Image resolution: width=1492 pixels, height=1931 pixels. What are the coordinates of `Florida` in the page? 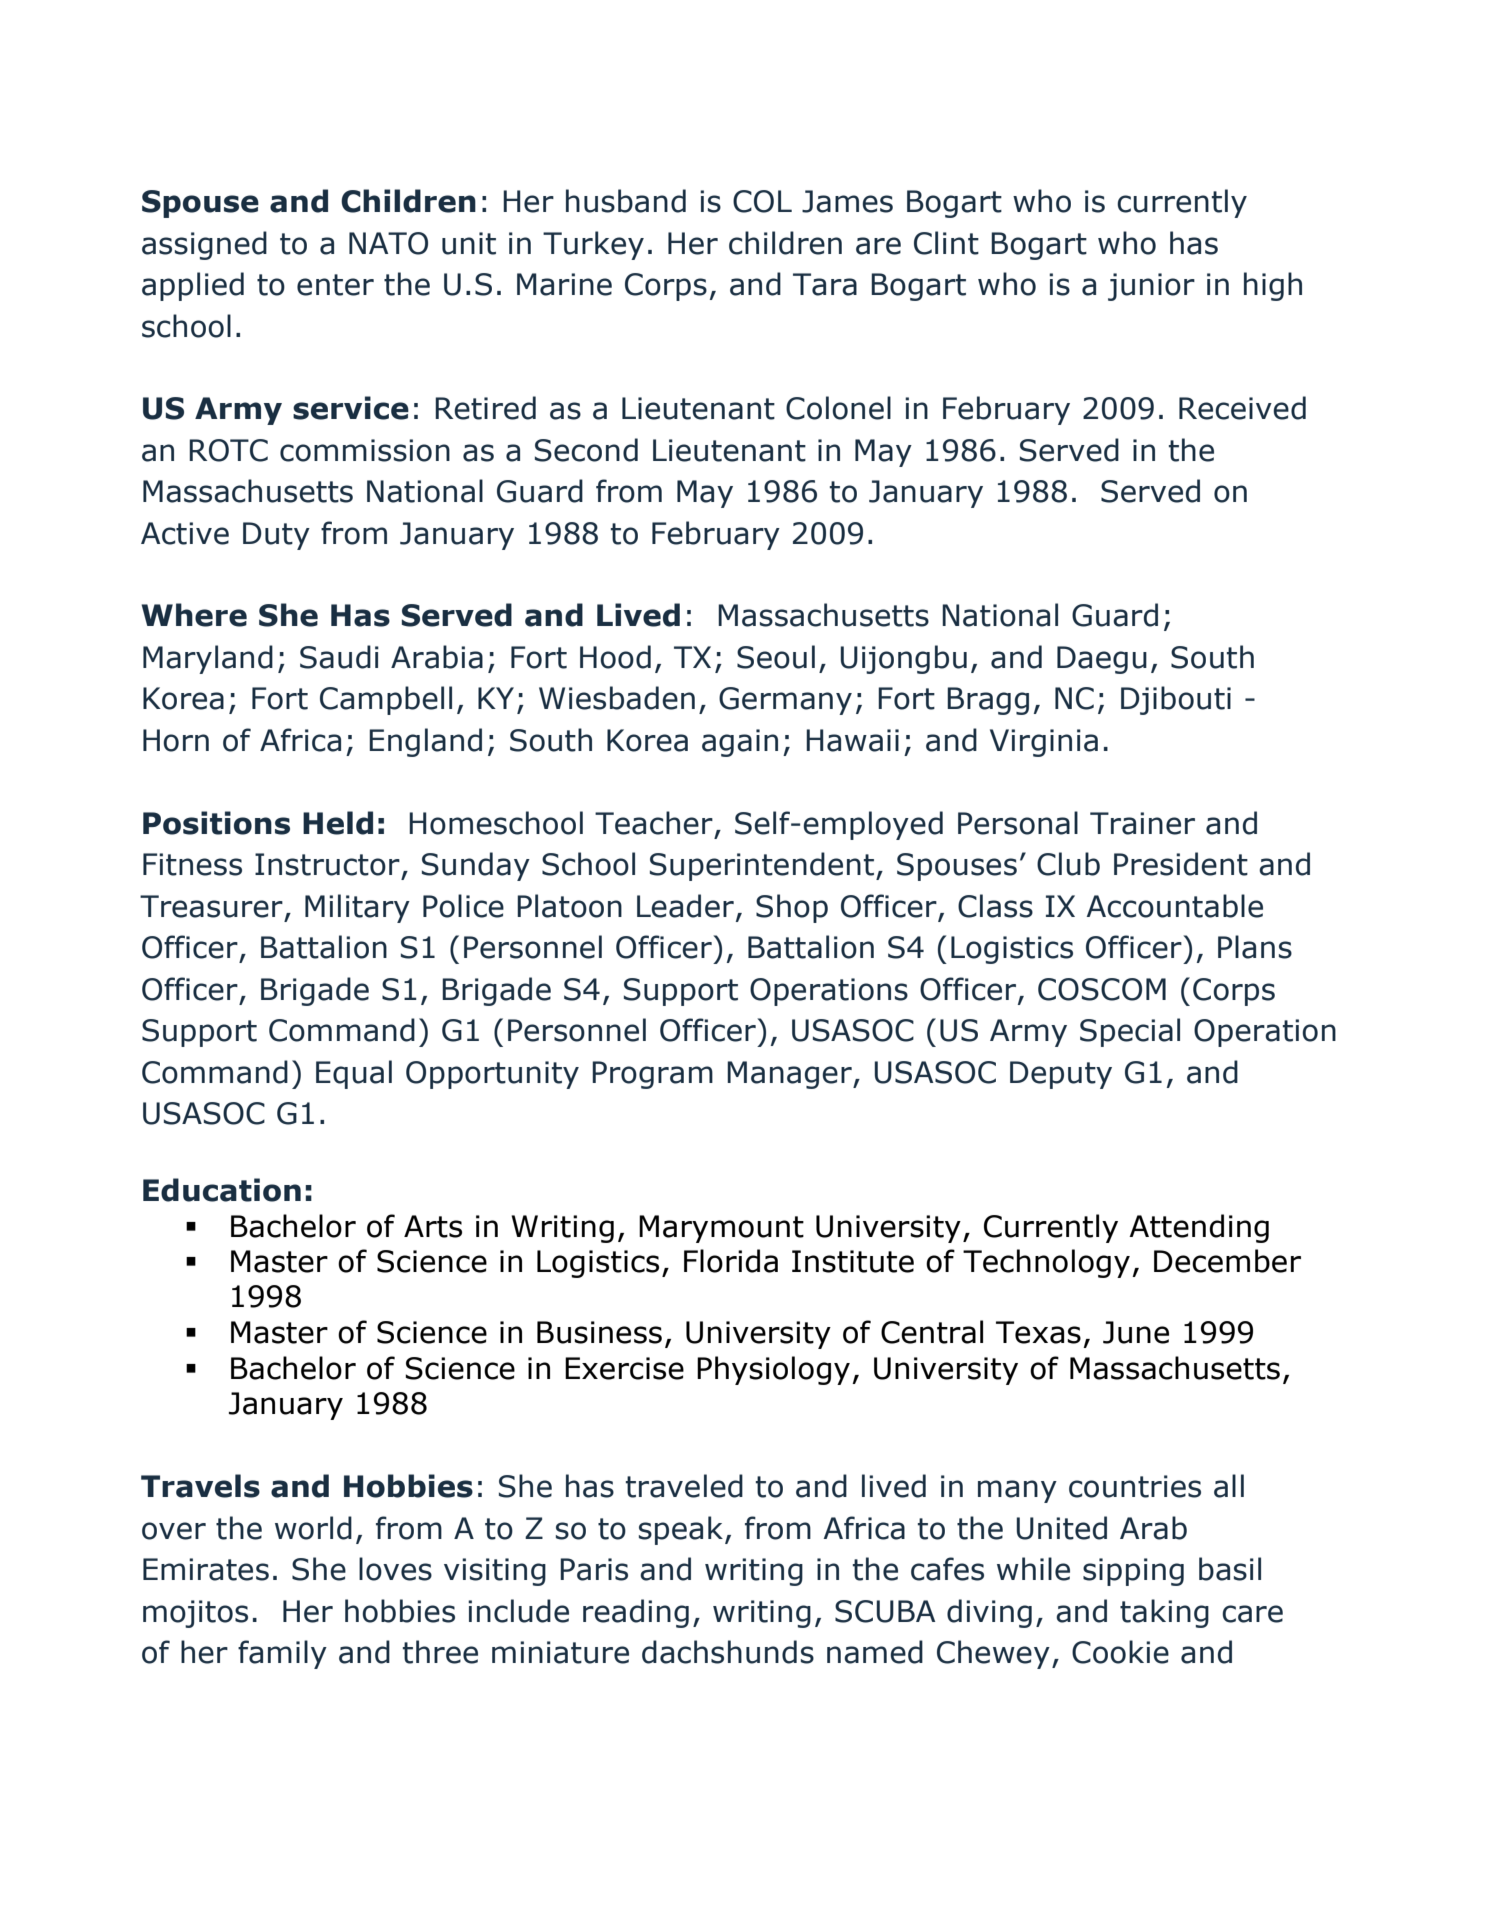 It's located at (731, 1261).
